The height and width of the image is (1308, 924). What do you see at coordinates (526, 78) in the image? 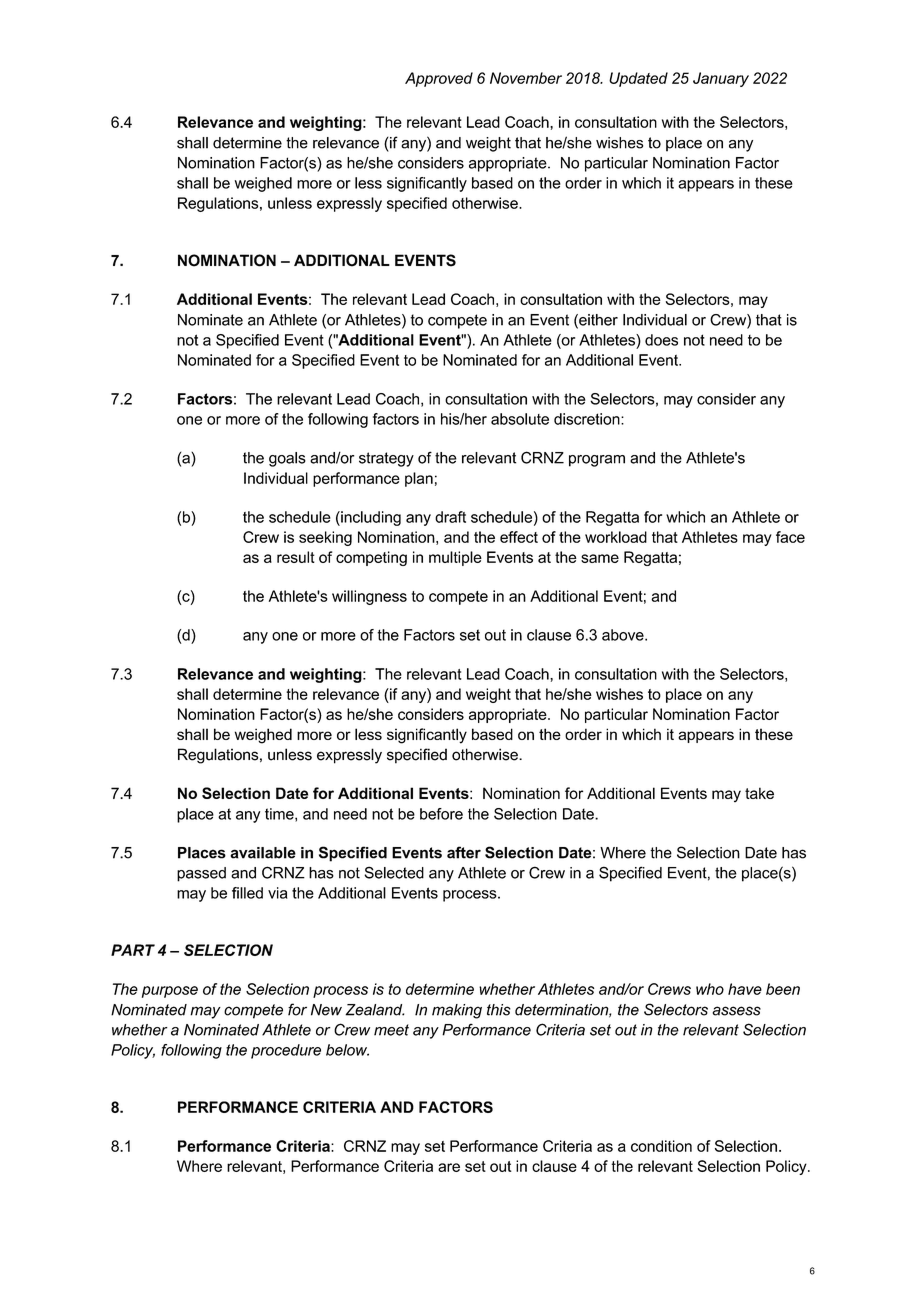
I see `November` at bounding box center [526, 78].
